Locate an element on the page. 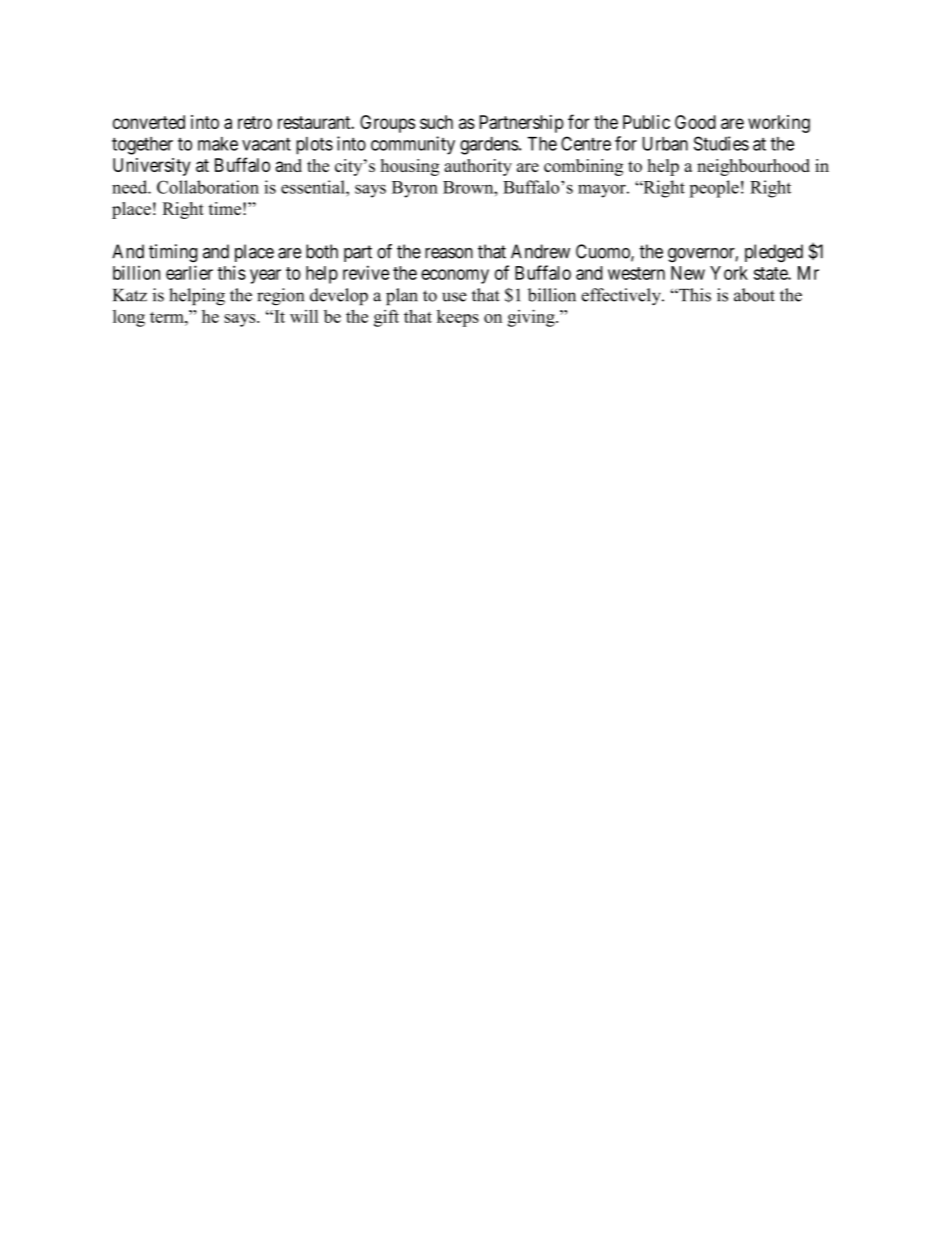  about is located at coordinates (754, 295).
